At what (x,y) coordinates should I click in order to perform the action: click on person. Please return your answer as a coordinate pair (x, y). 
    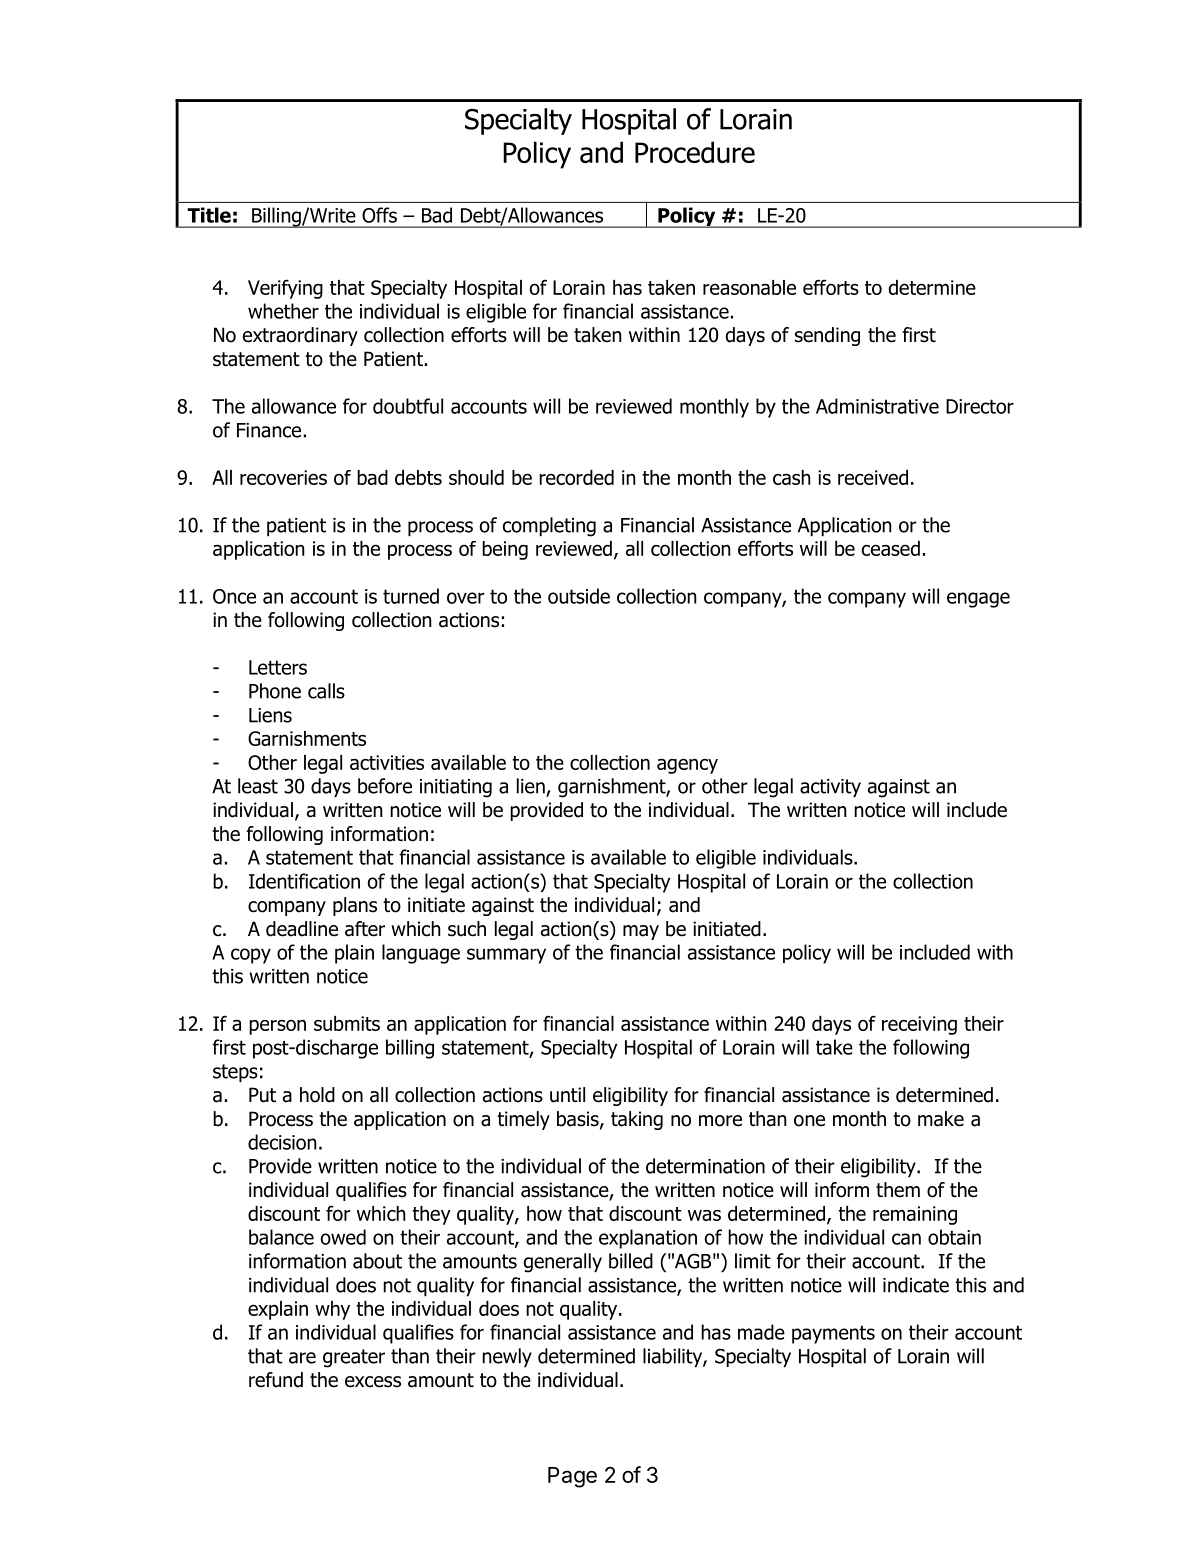
    Looking at the image, I should click on (277, 1027).
